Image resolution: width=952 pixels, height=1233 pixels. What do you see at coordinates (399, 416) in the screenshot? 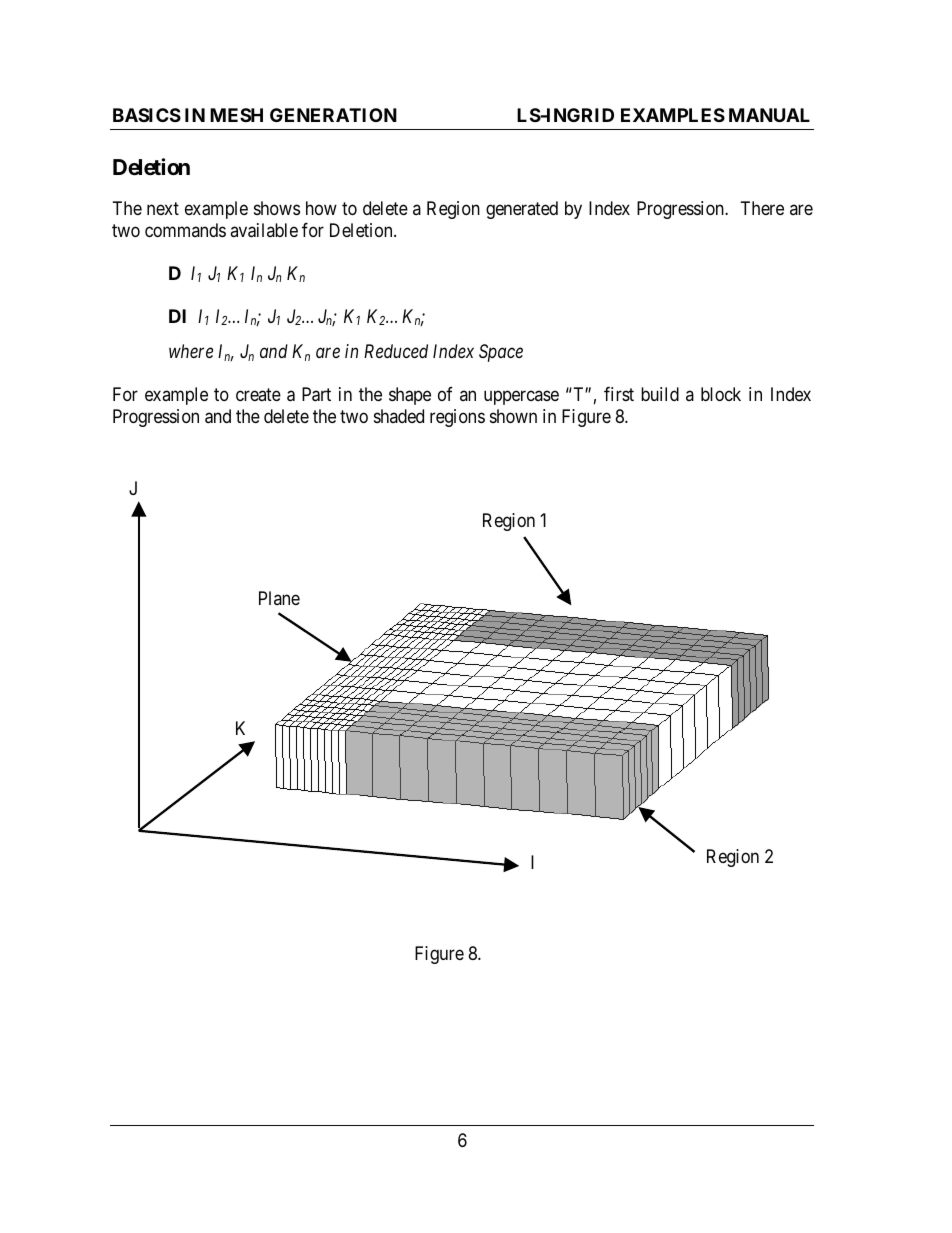
I see `shaded` at bounding box center [399, 416].
